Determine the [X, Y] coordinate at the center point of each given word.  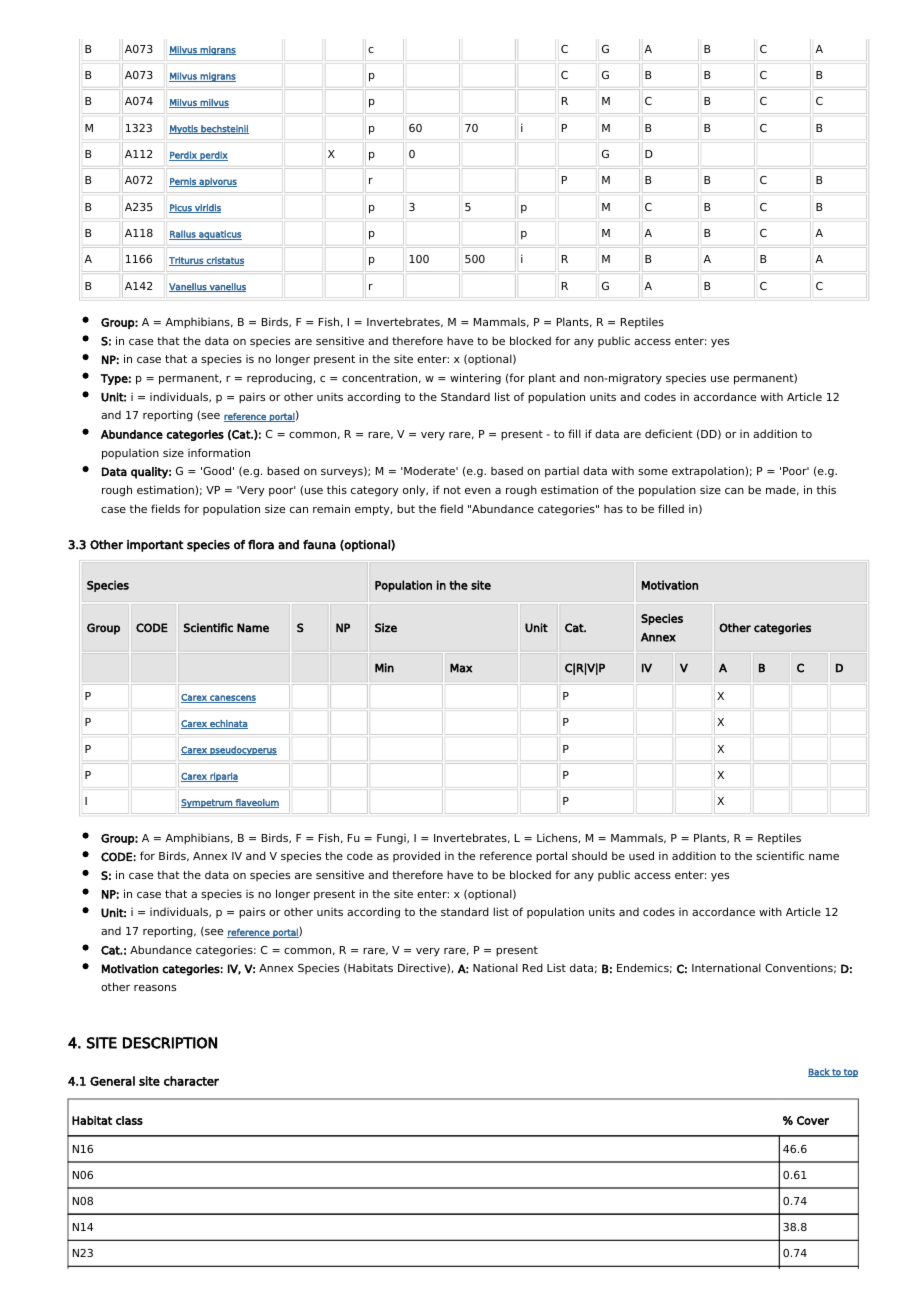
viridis [207, 208]
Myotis [184, 129]
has [613, 509]
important [155, 546]
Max [461, 668]
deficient [669, 433]
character [191, 1081]
